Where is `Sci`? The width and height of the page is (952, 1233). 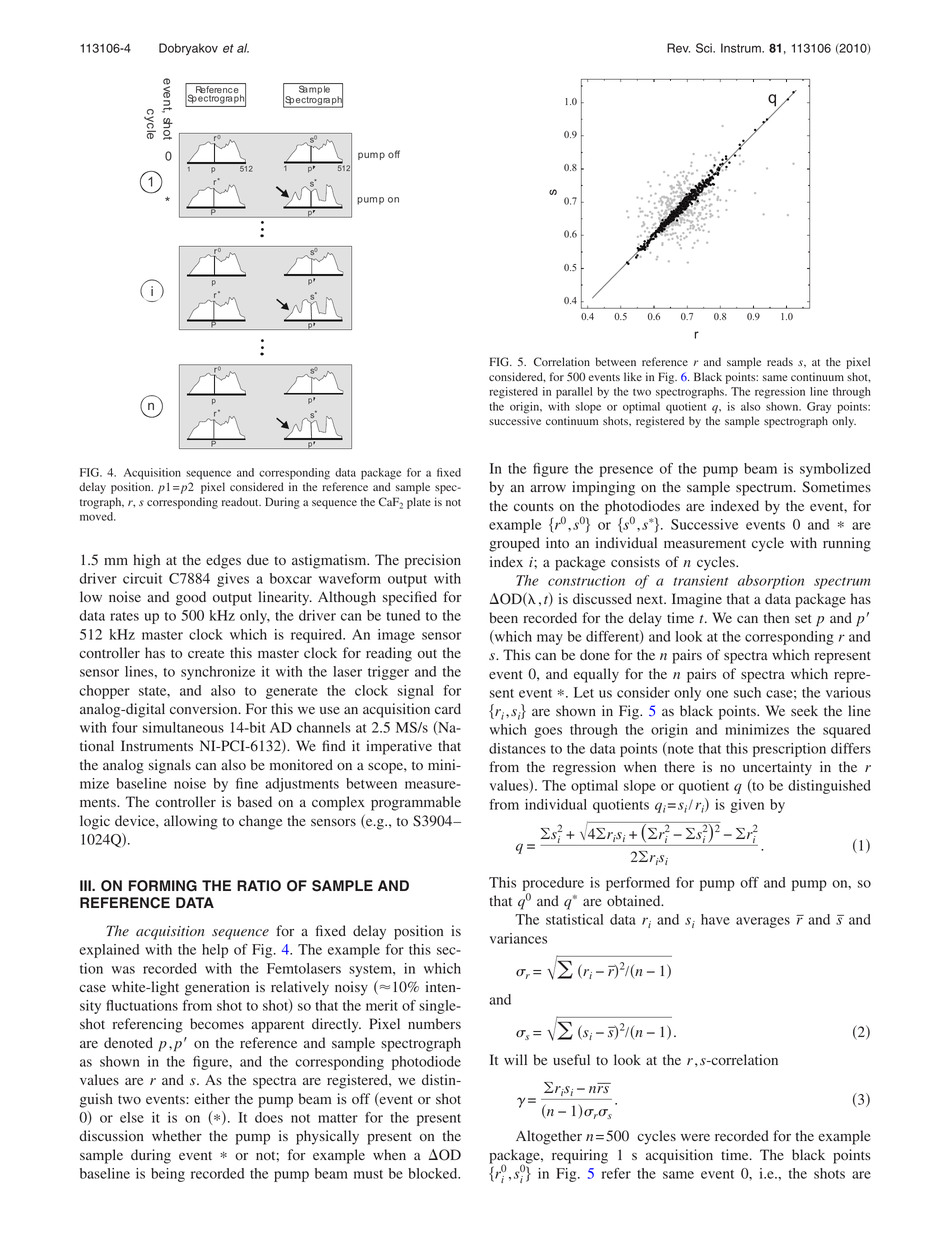 Sci is located at coordinates (705, 48).
